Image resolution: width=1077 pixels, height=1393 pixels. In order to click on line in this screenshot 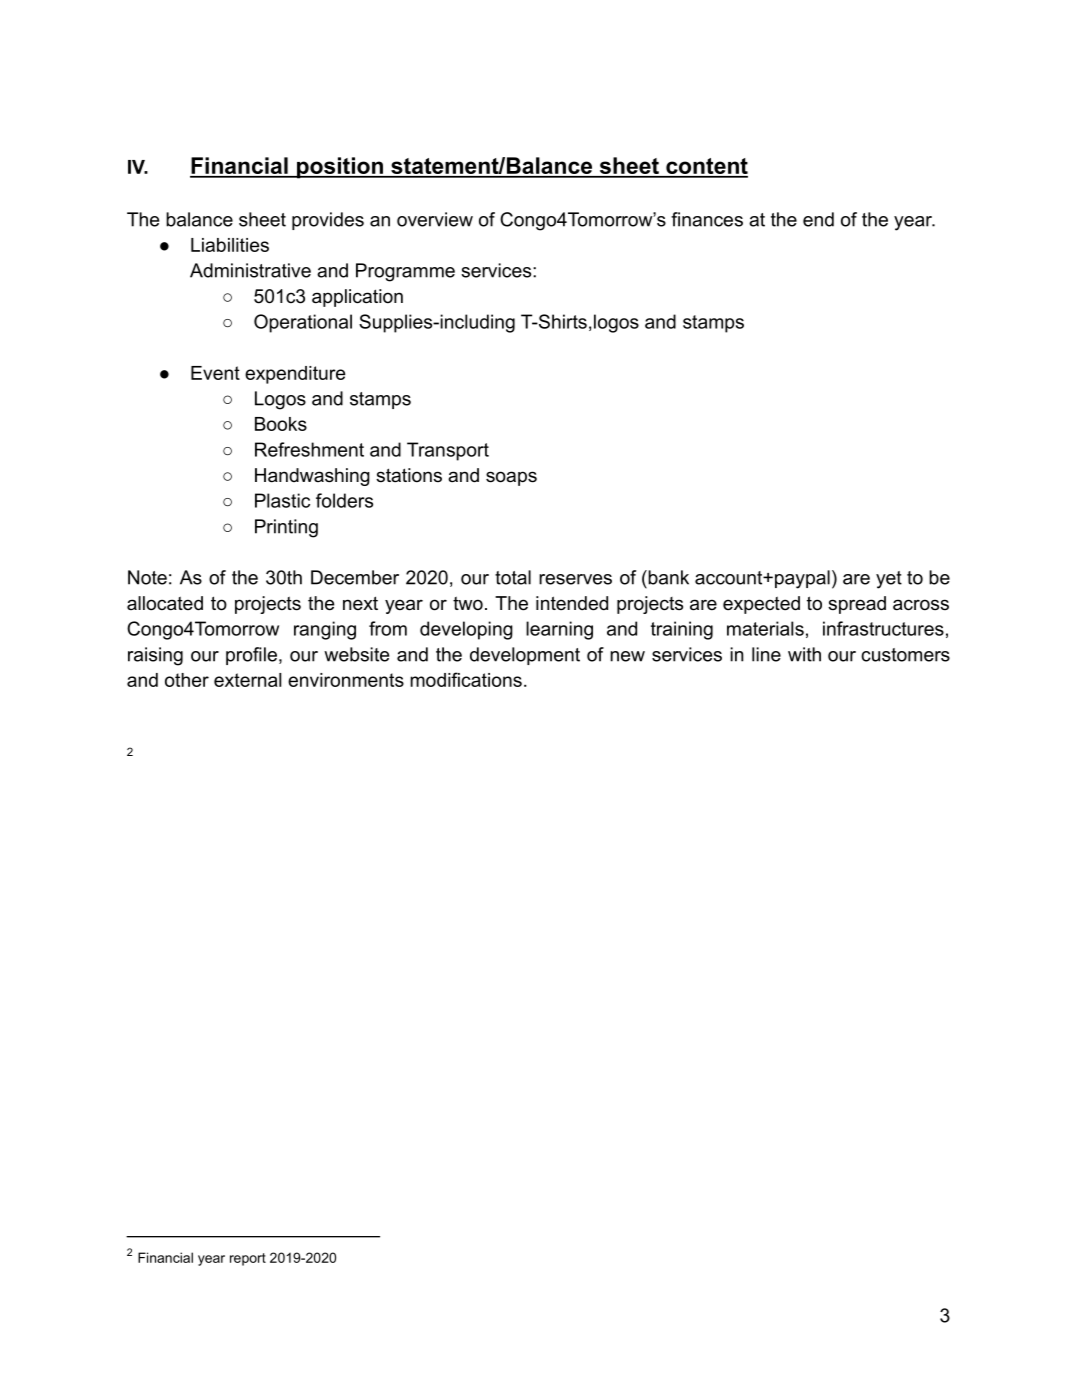, I will do `click(766, 654)`.
